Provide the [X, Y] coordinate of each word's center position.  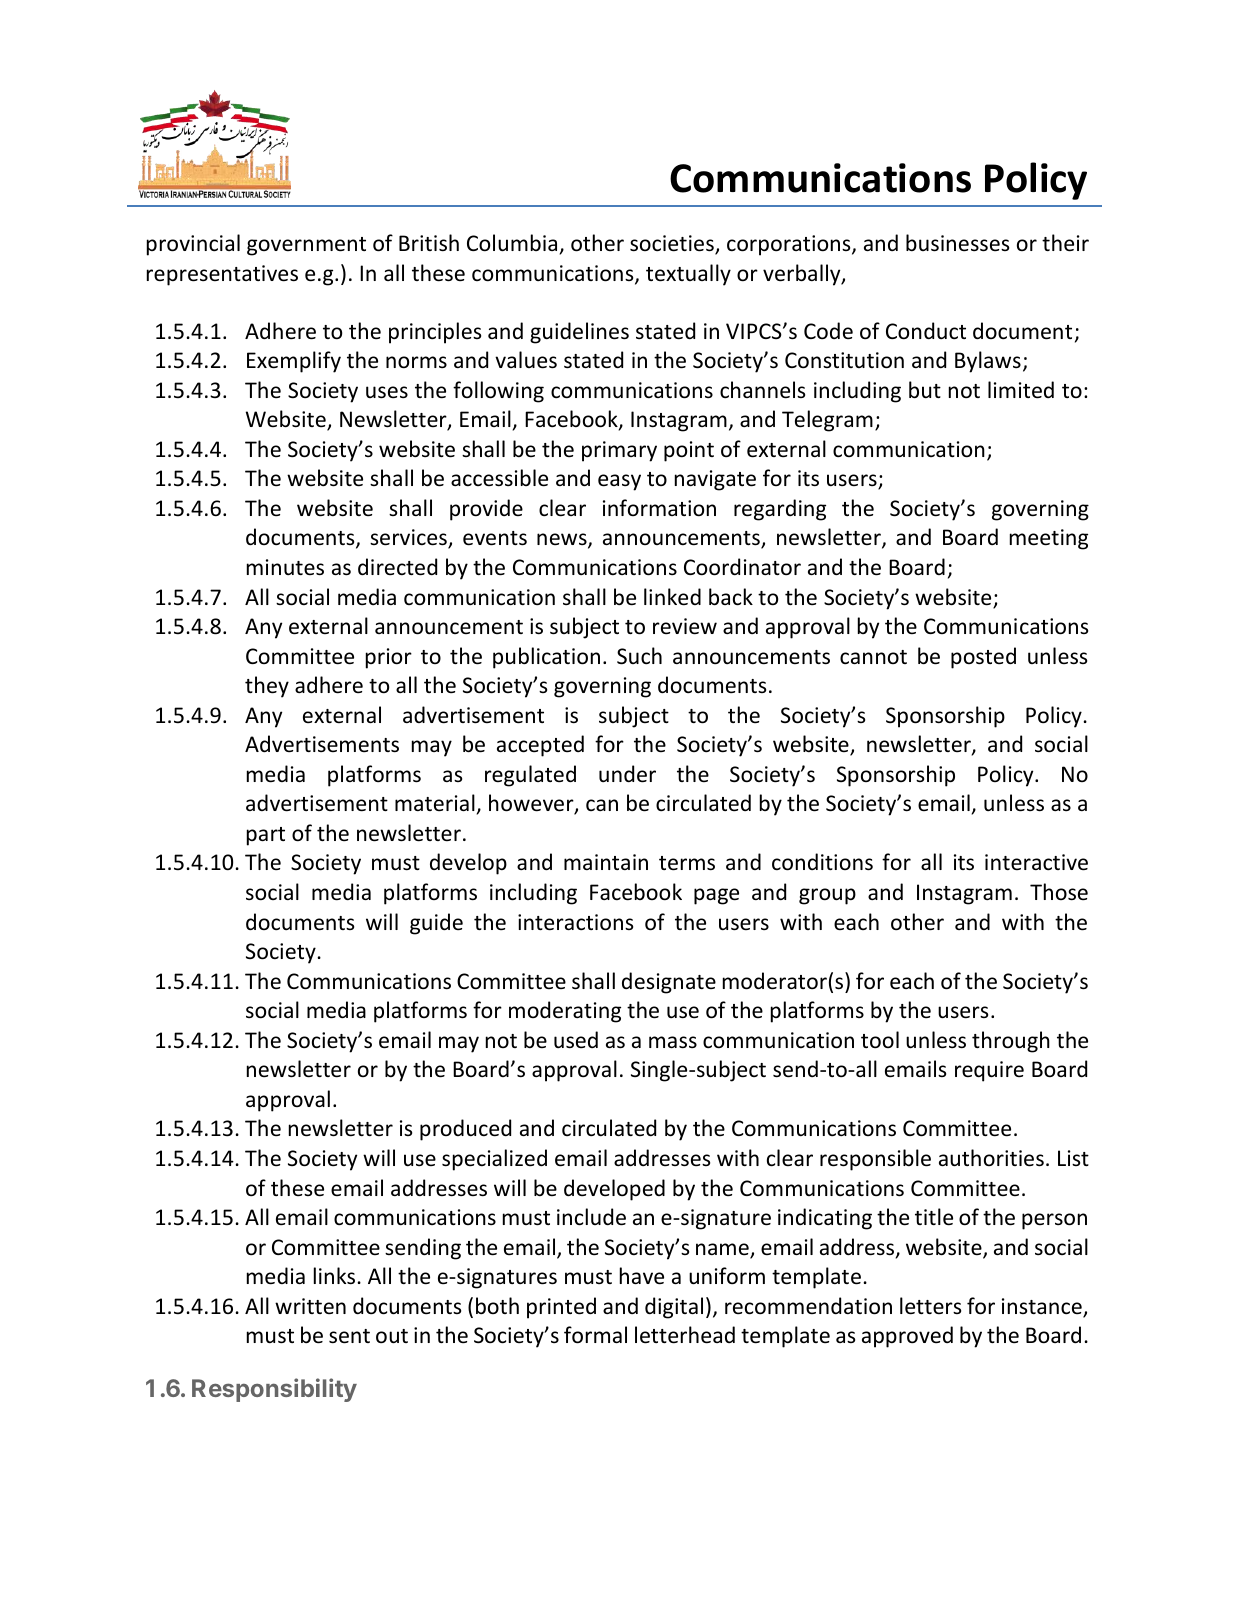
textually [688, 275]
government [306, 246]
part [266, 836]
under [627, 774]
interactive [1036, 862]
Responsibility [274, 1390]
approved [907, 1337]
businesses [957, 243]
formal [595, 1335]
